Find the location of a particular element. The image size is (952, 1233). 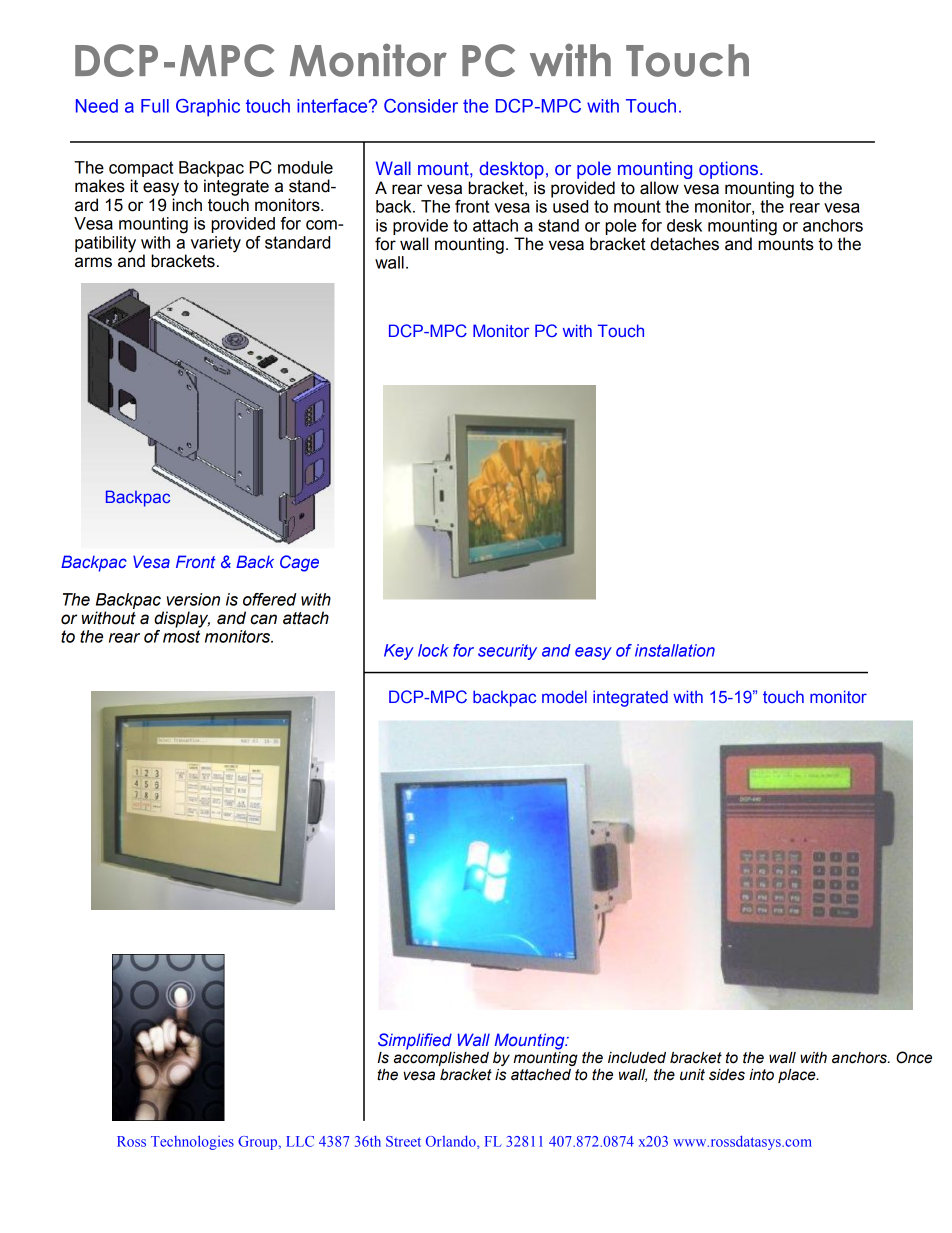

Simplified is located at coordinates (415, 1041).
